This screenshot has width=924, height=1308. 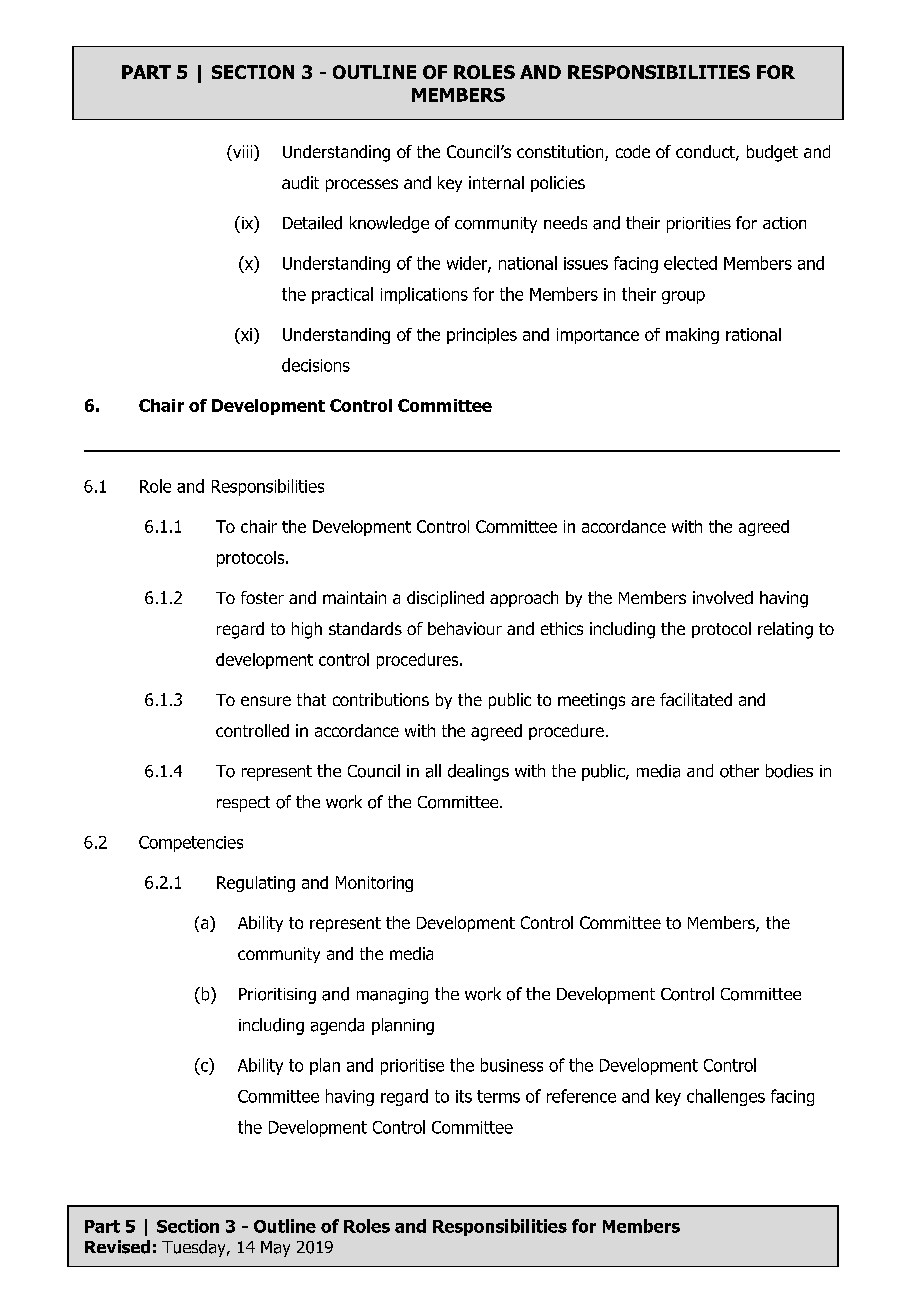 What do you see at coordinates (262, 597) in the screenshot?
I see `foster` at bounding box center [262, 597].
